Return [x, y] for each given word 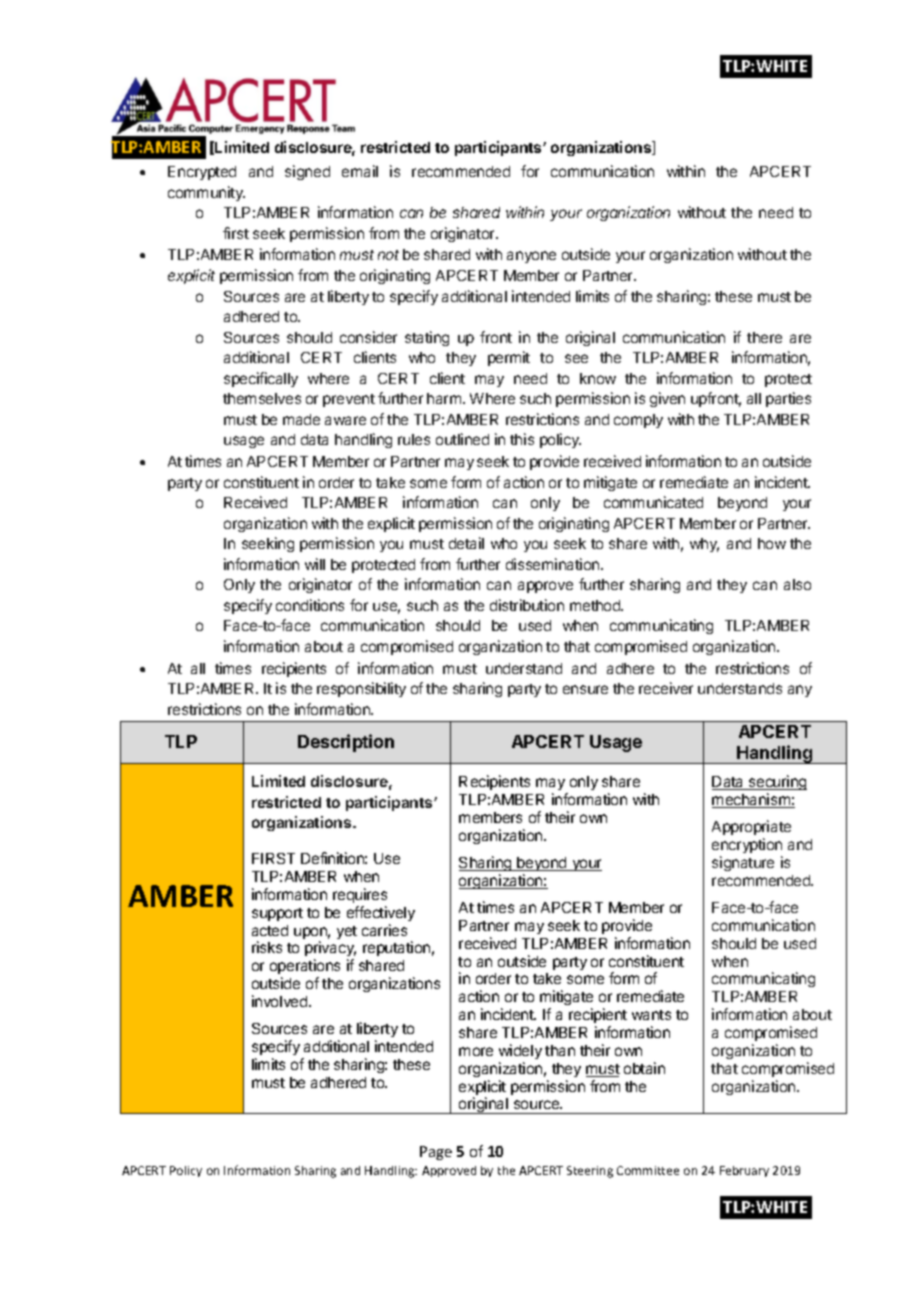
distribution [527, 605]
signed [307, 172]
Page [436, 1153]
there [764, 337]
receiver [666, 688]
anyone [531, 257]
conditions [310, 605]
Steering [590, 1172]
